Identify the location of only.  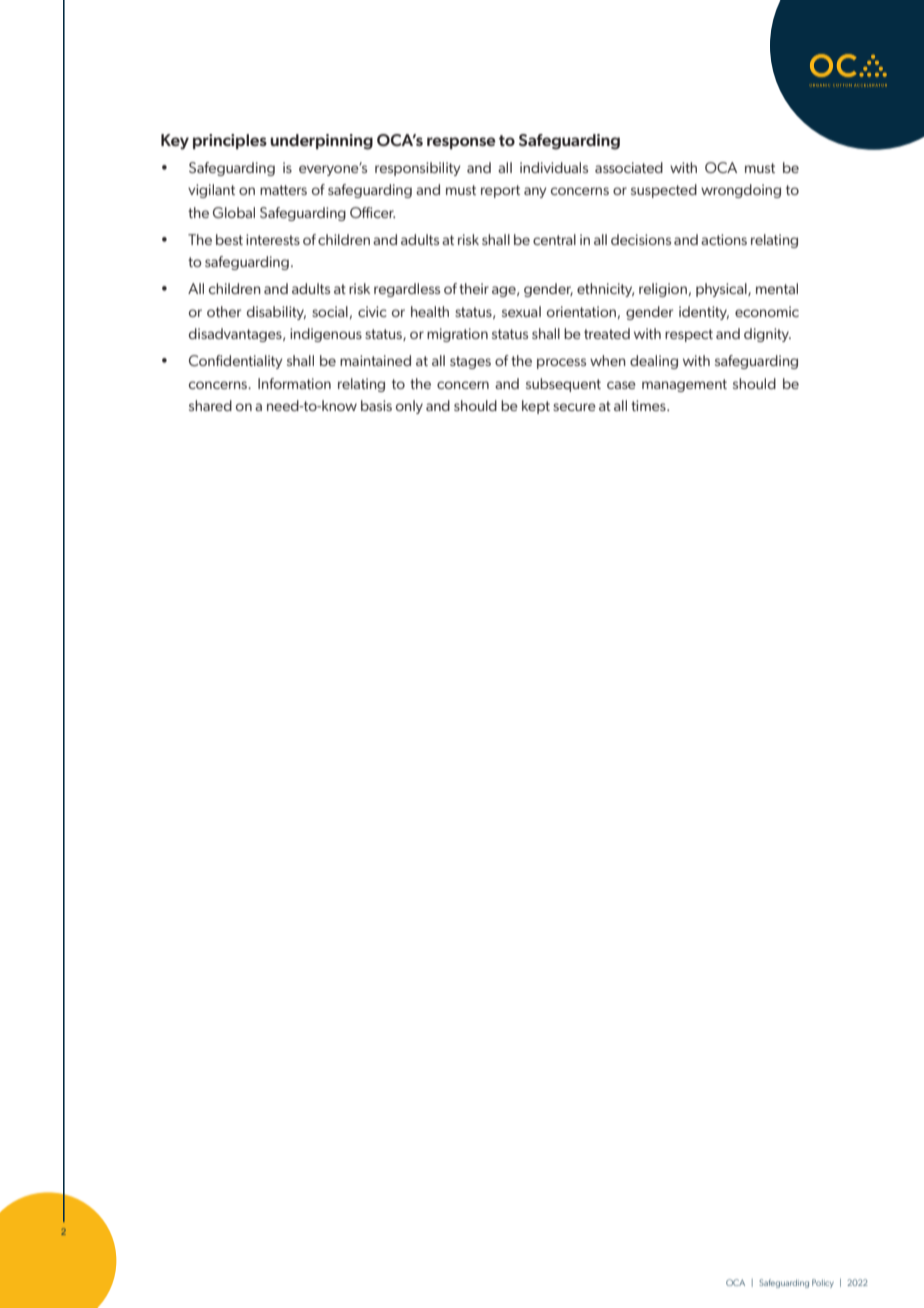
(409, 407).
